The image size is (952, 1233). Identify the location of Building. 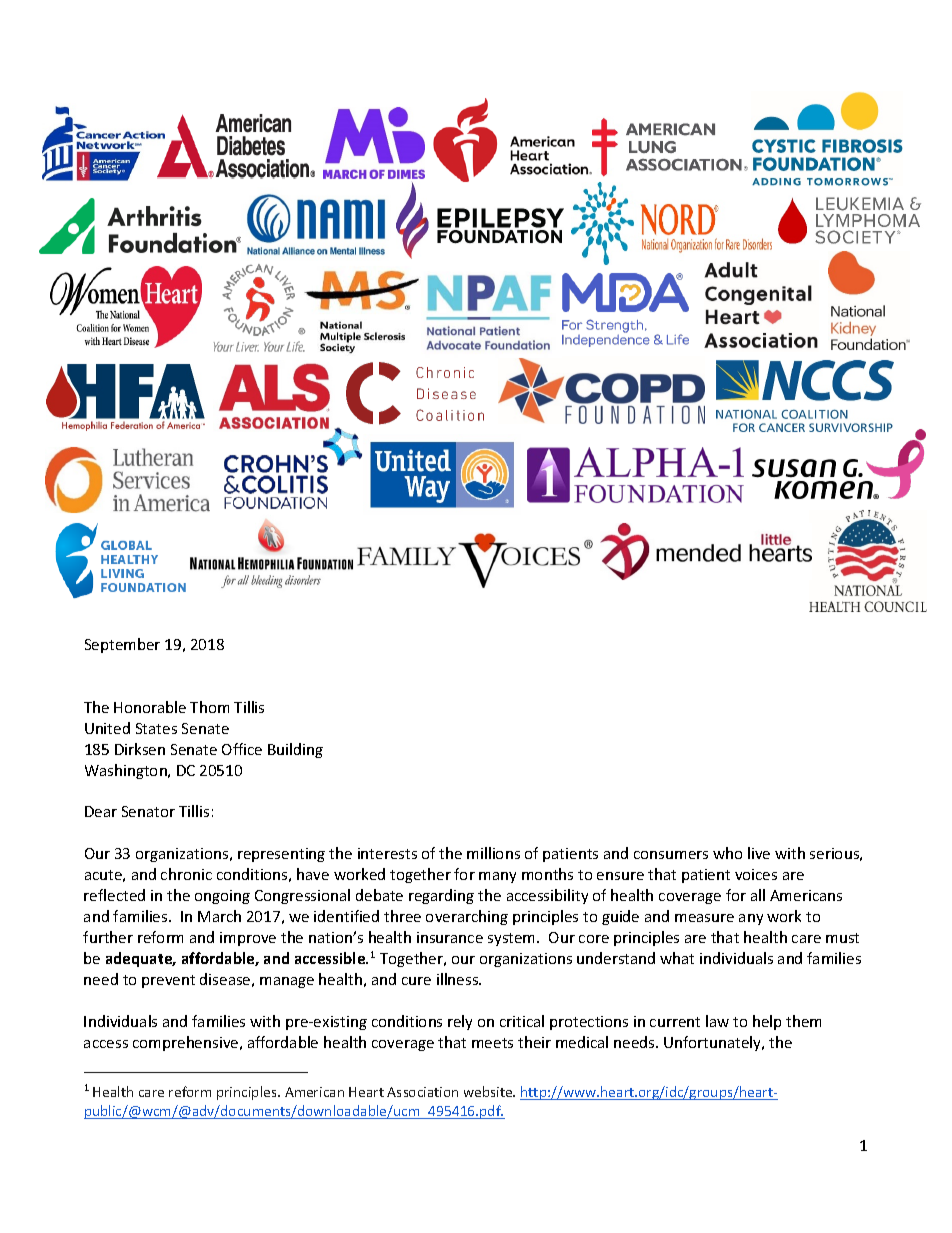
(295, 750).
